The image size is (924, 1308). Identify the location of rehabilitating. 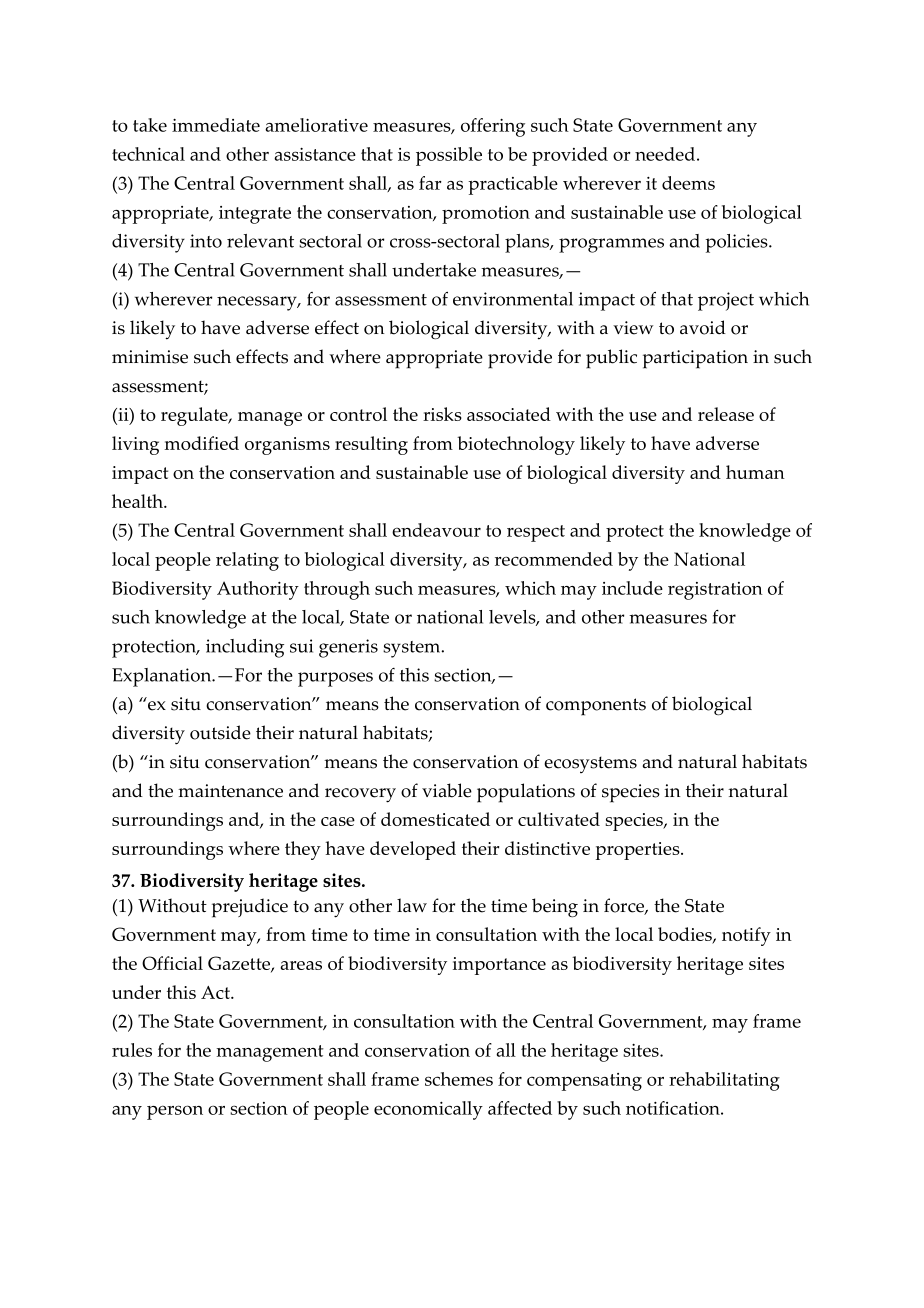
(724, 1081).
